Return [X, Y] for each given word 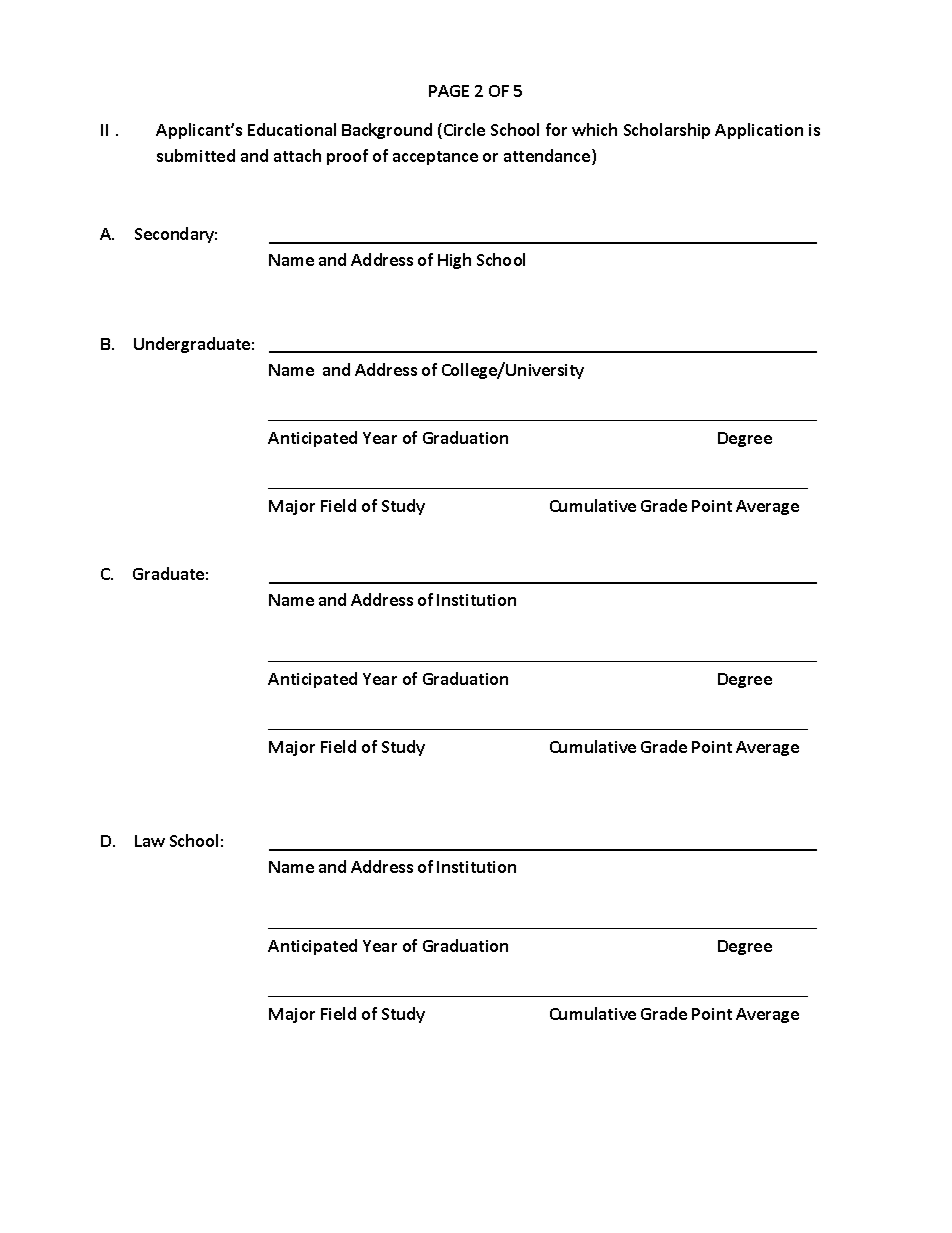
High [454, 261]
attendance [548, 157]
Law [150, 841]
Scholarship [667, 131]
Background [387, 131]
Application [759, 131]
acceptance [435, 158]
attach [297, 155]
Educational [292, 129]
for [556, 129]
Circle [464, 129]
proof [347, 157]
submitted [196, 155]
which [594, 129]
